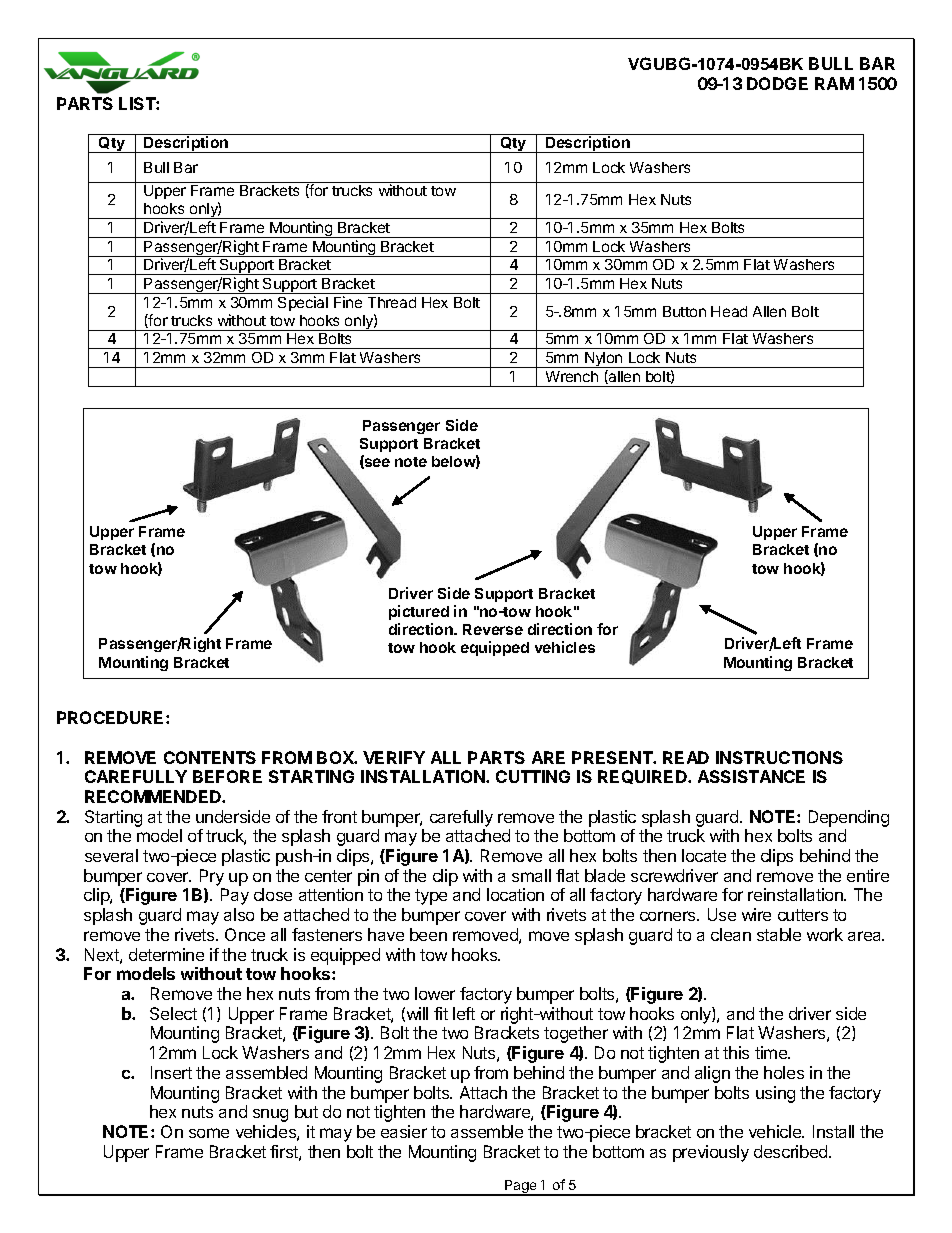 Image resolution: width=952 pixels, height=1233 pixels. Describe the element at coordinates (515, 894) in the screenshot. I see `location` at that location.
